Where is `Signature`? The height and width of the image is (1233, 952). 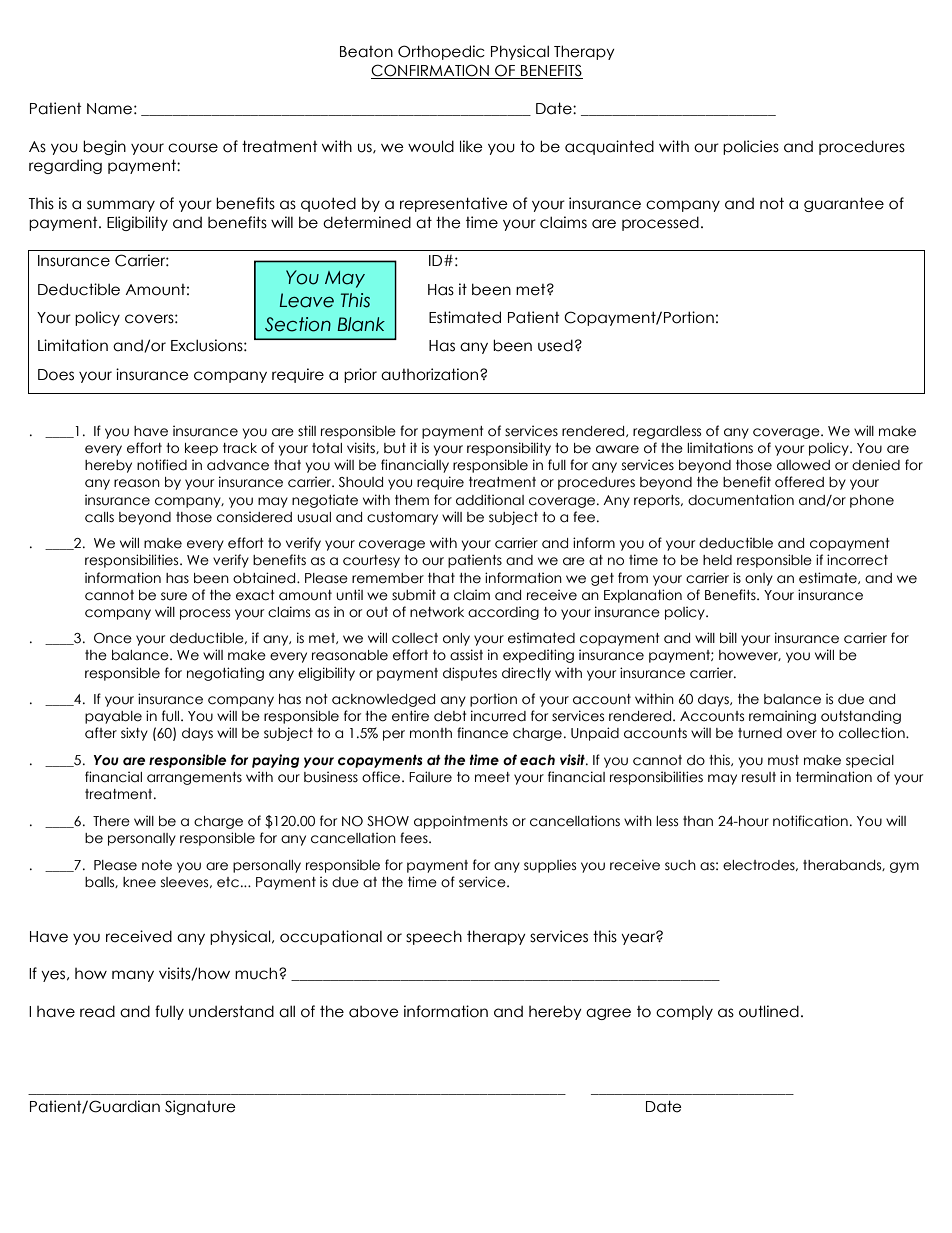 Signature is located at coordinates (200, 1107).
